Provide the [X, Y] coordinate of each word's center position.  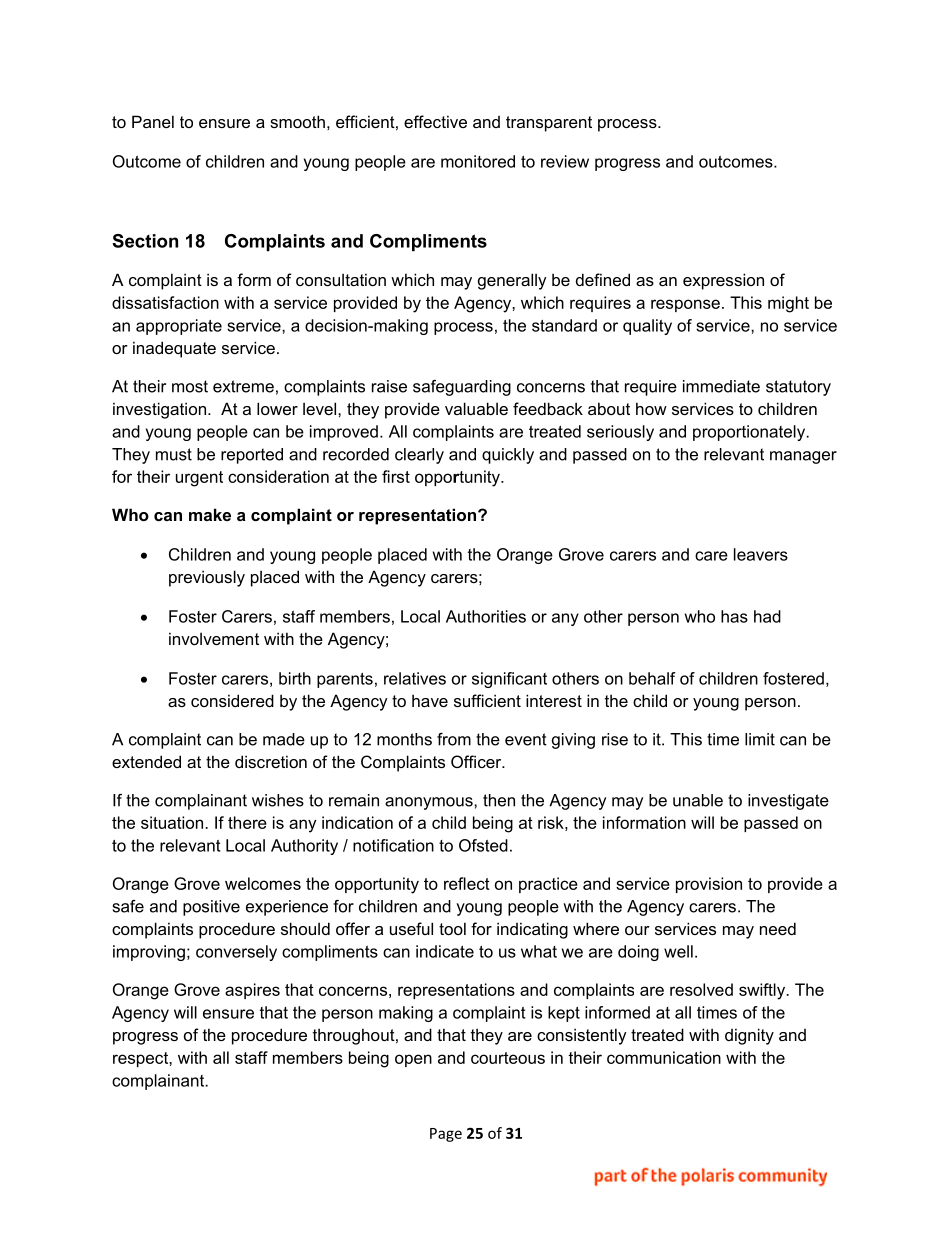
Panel [153, 121]
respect [141, 1059]
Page [446, 1135]
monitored [478, 161]
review [565, 161]
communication [664, 1057]
